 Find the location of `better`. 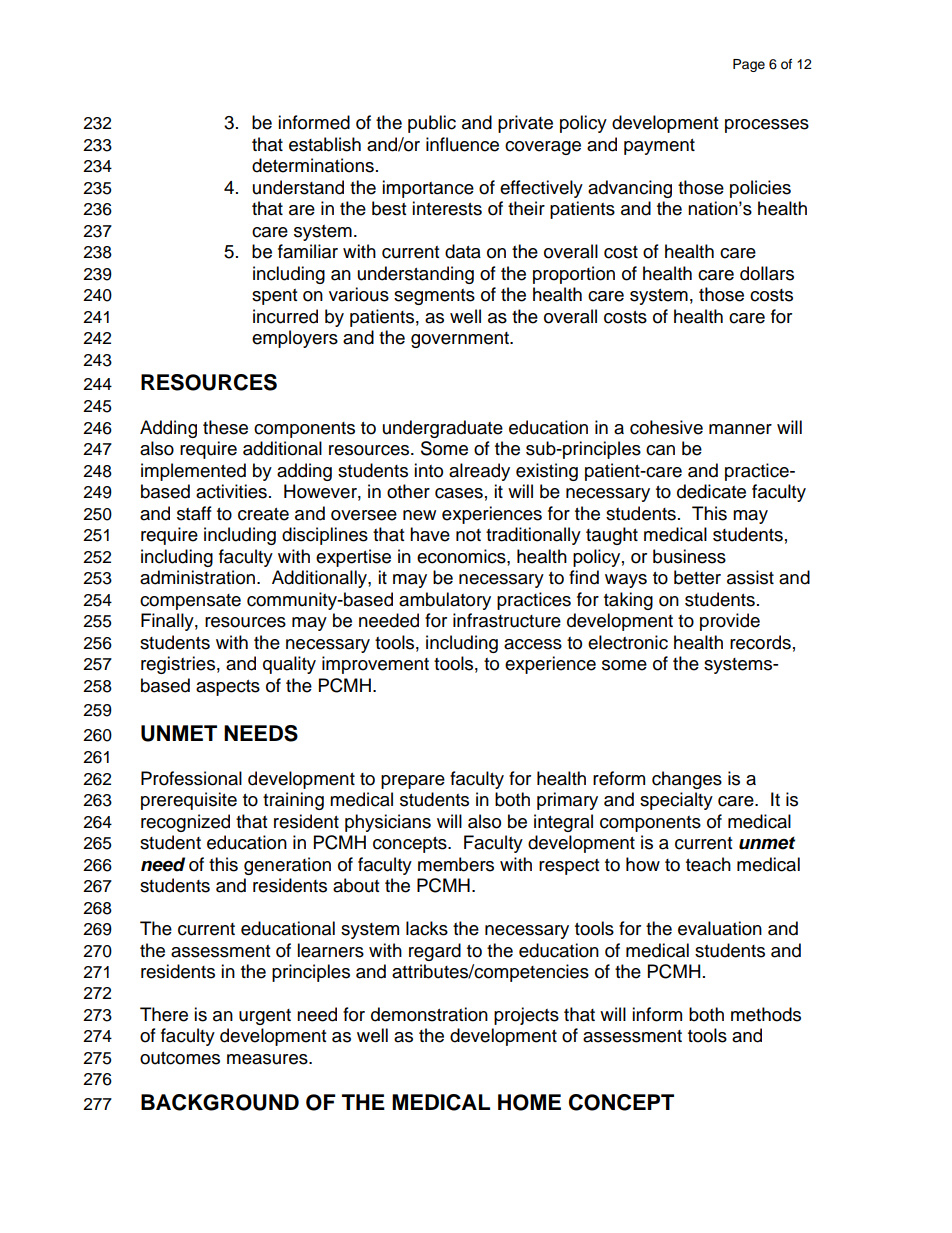

better is located at coordinates (697, 577).
